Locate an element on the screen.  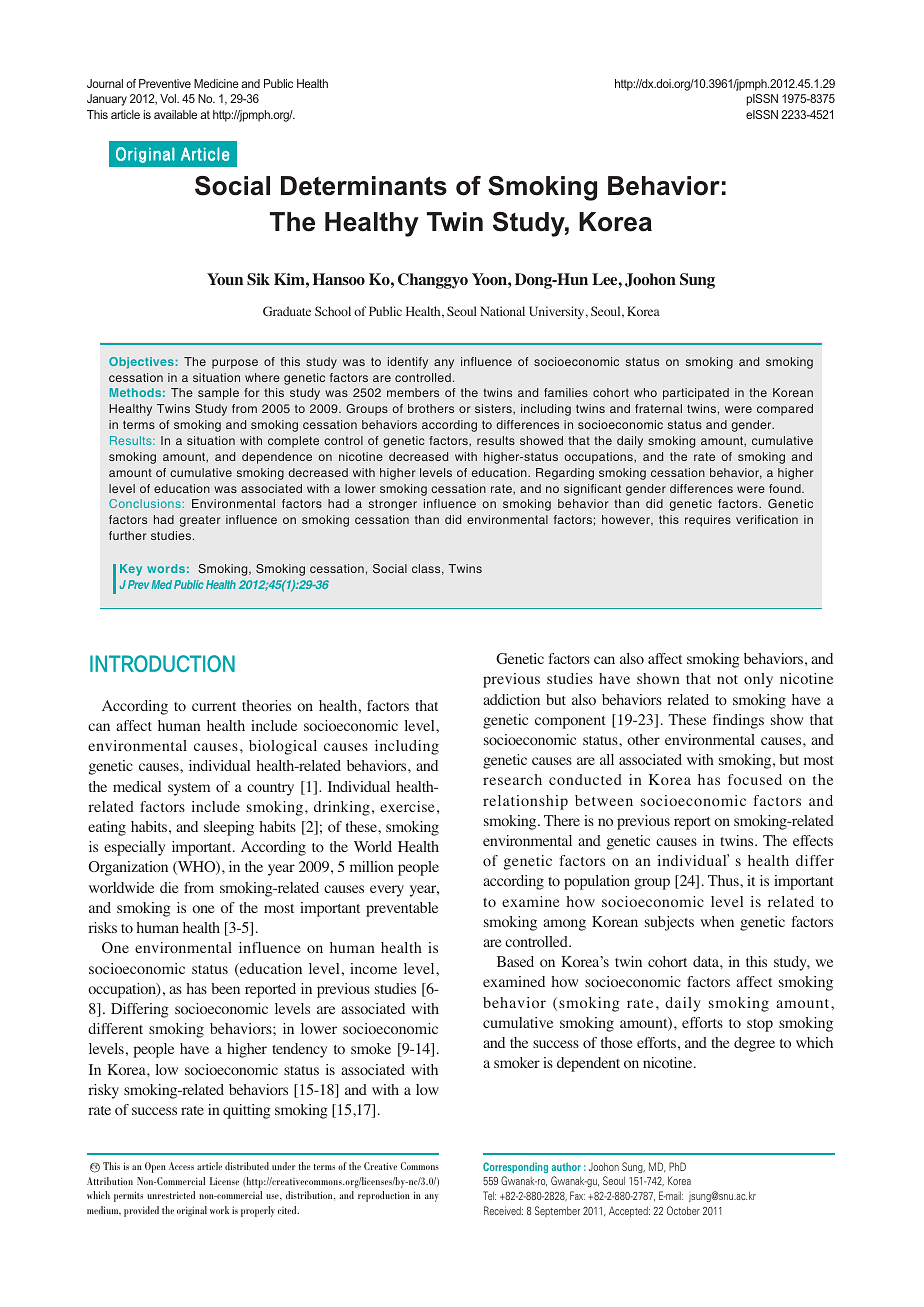
Access is located at coordinates (181, 1166).
